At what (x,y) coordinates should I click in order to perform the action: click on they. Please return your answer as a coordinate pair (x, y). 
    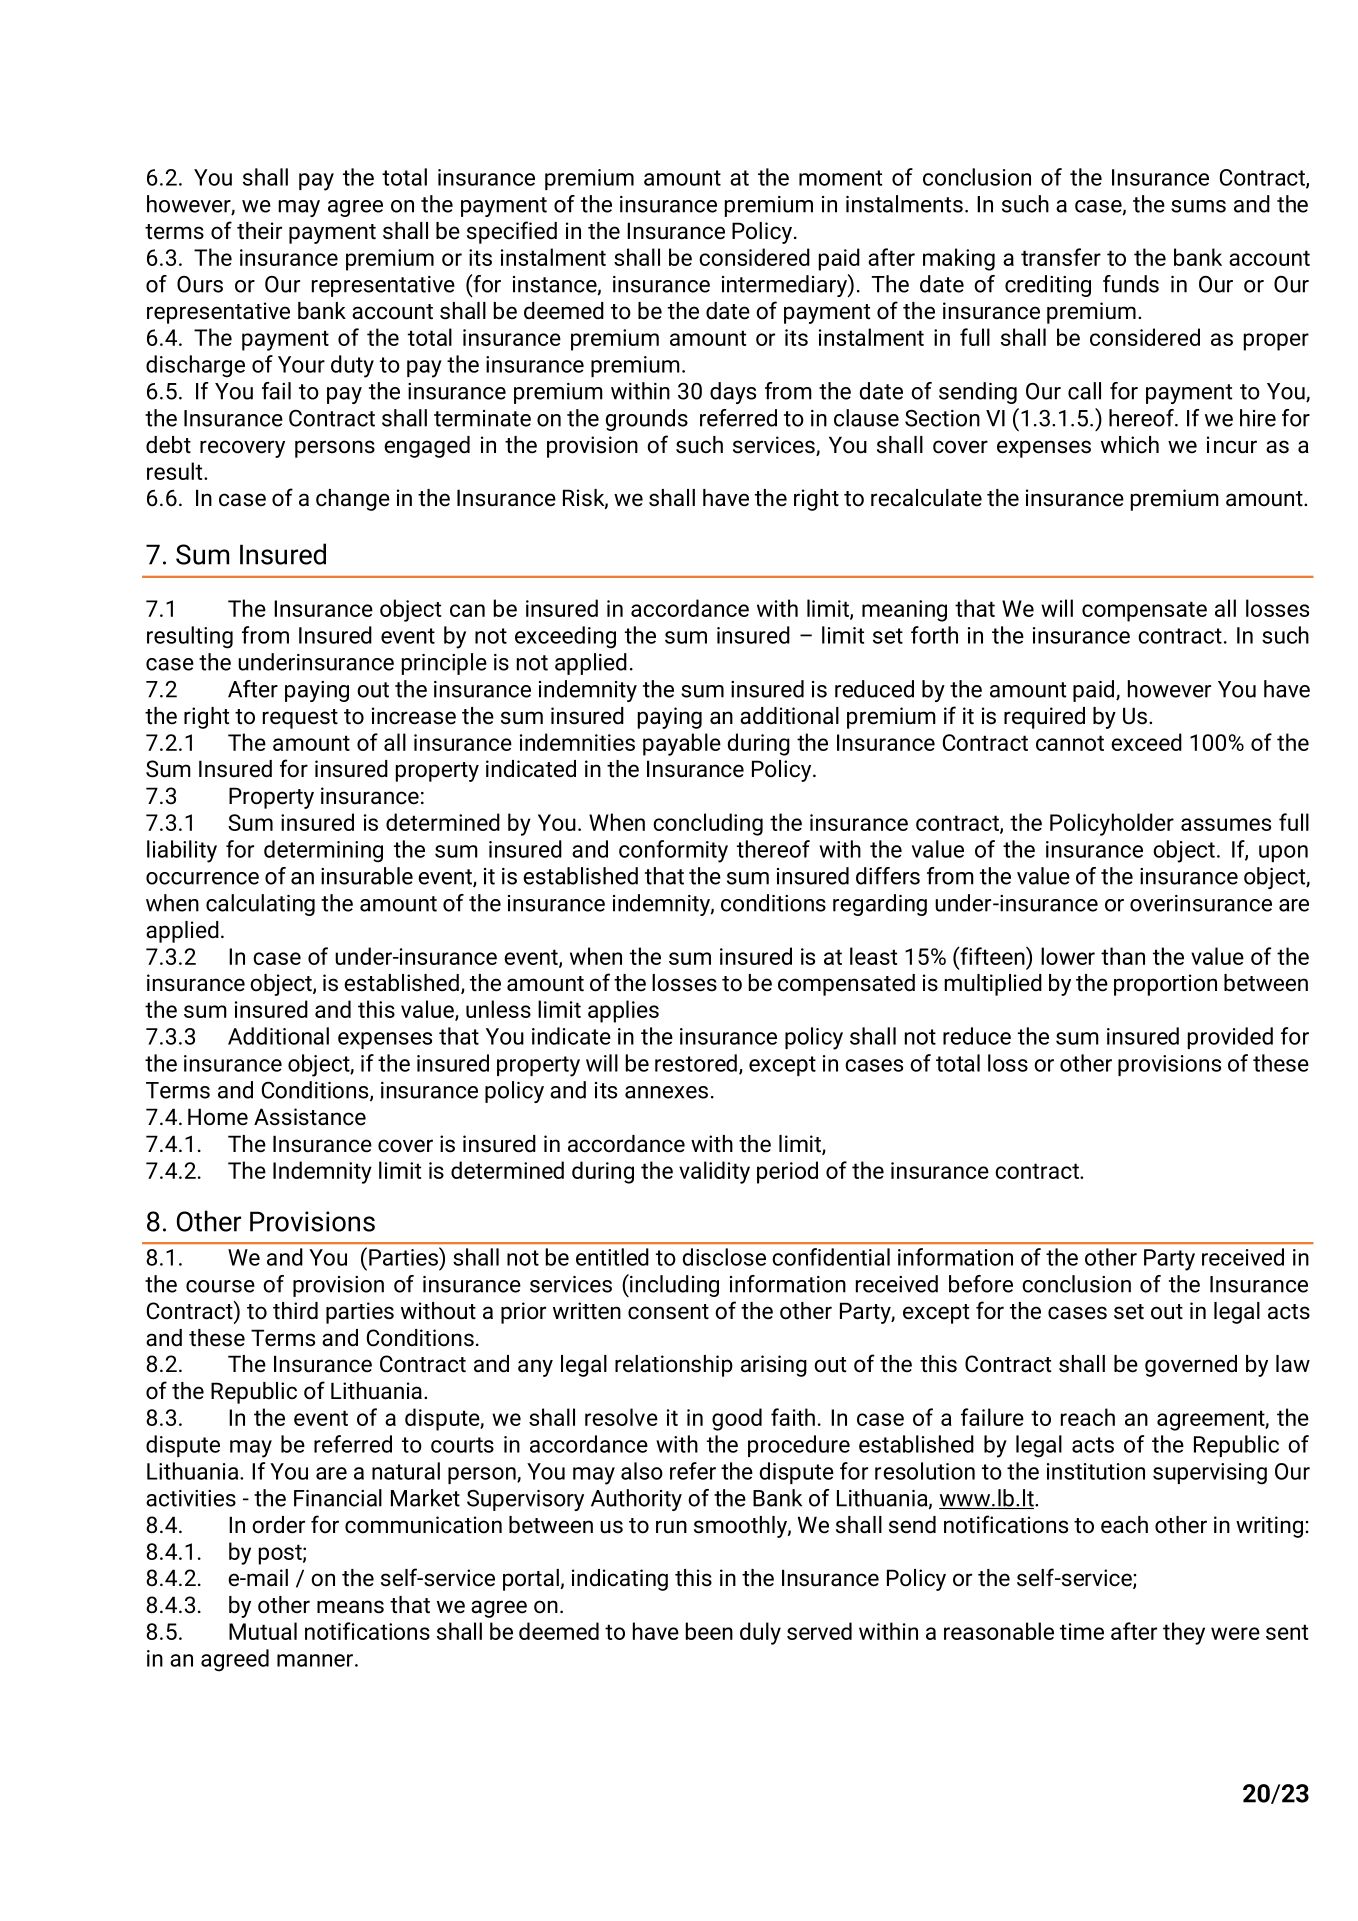
    Looking at the image, I should click on (1184, 1633).
